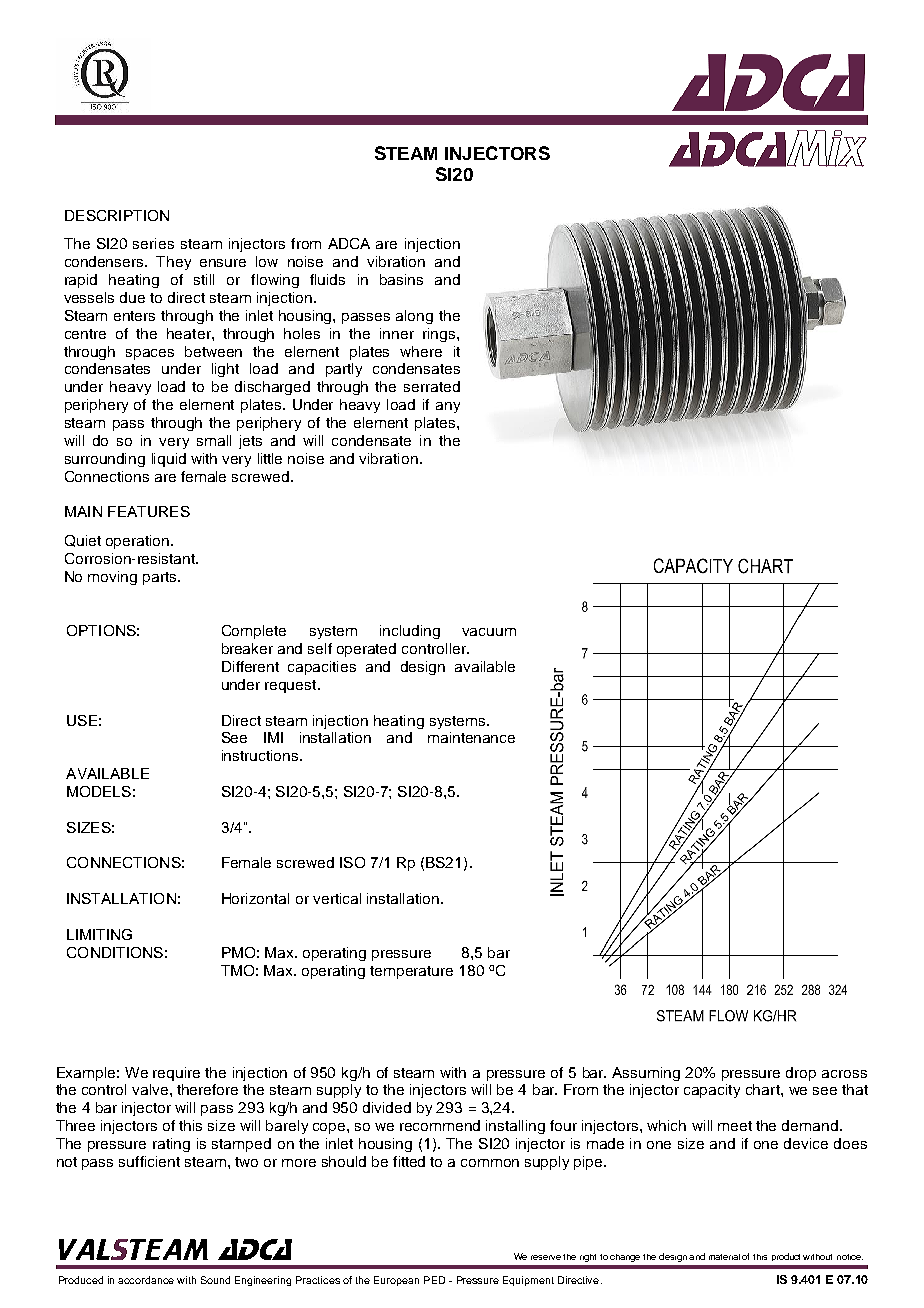 The height and width of the screenshot is (1308, 924). I want to click on product, so click(786, 1257).
